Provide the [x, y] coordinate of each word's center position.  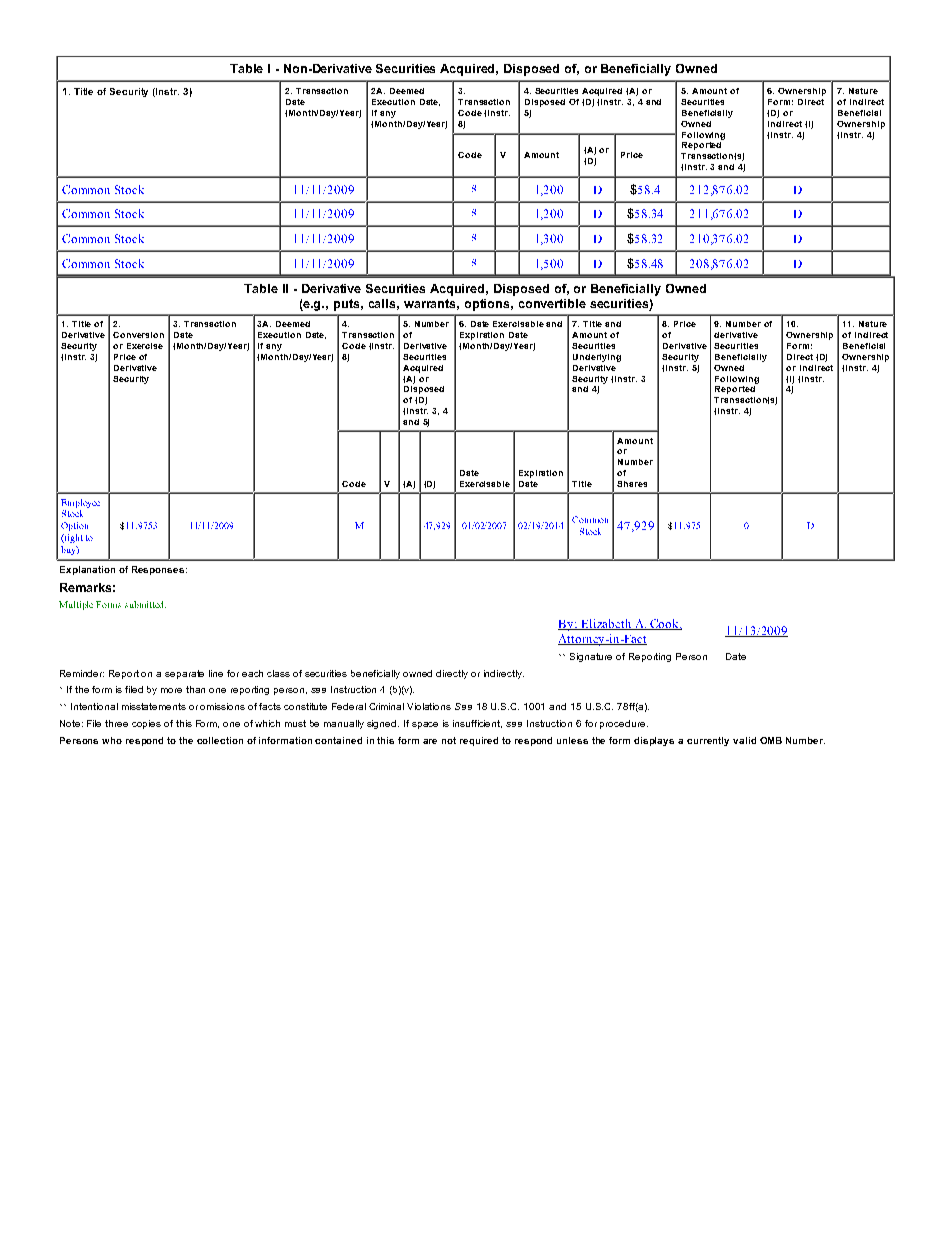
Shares [632, 484]
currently [708, 741]
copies [146, 724]
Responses [158, 570]
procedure [622, 724]
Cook [664, 624]
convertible [552, 303]
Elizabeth [606, 624]
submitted [145, 604]
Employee [80, 503]
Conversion [138, 335]
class [278, 673]
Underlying [597, 358]
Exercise [145, 346]
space [425, 725]
